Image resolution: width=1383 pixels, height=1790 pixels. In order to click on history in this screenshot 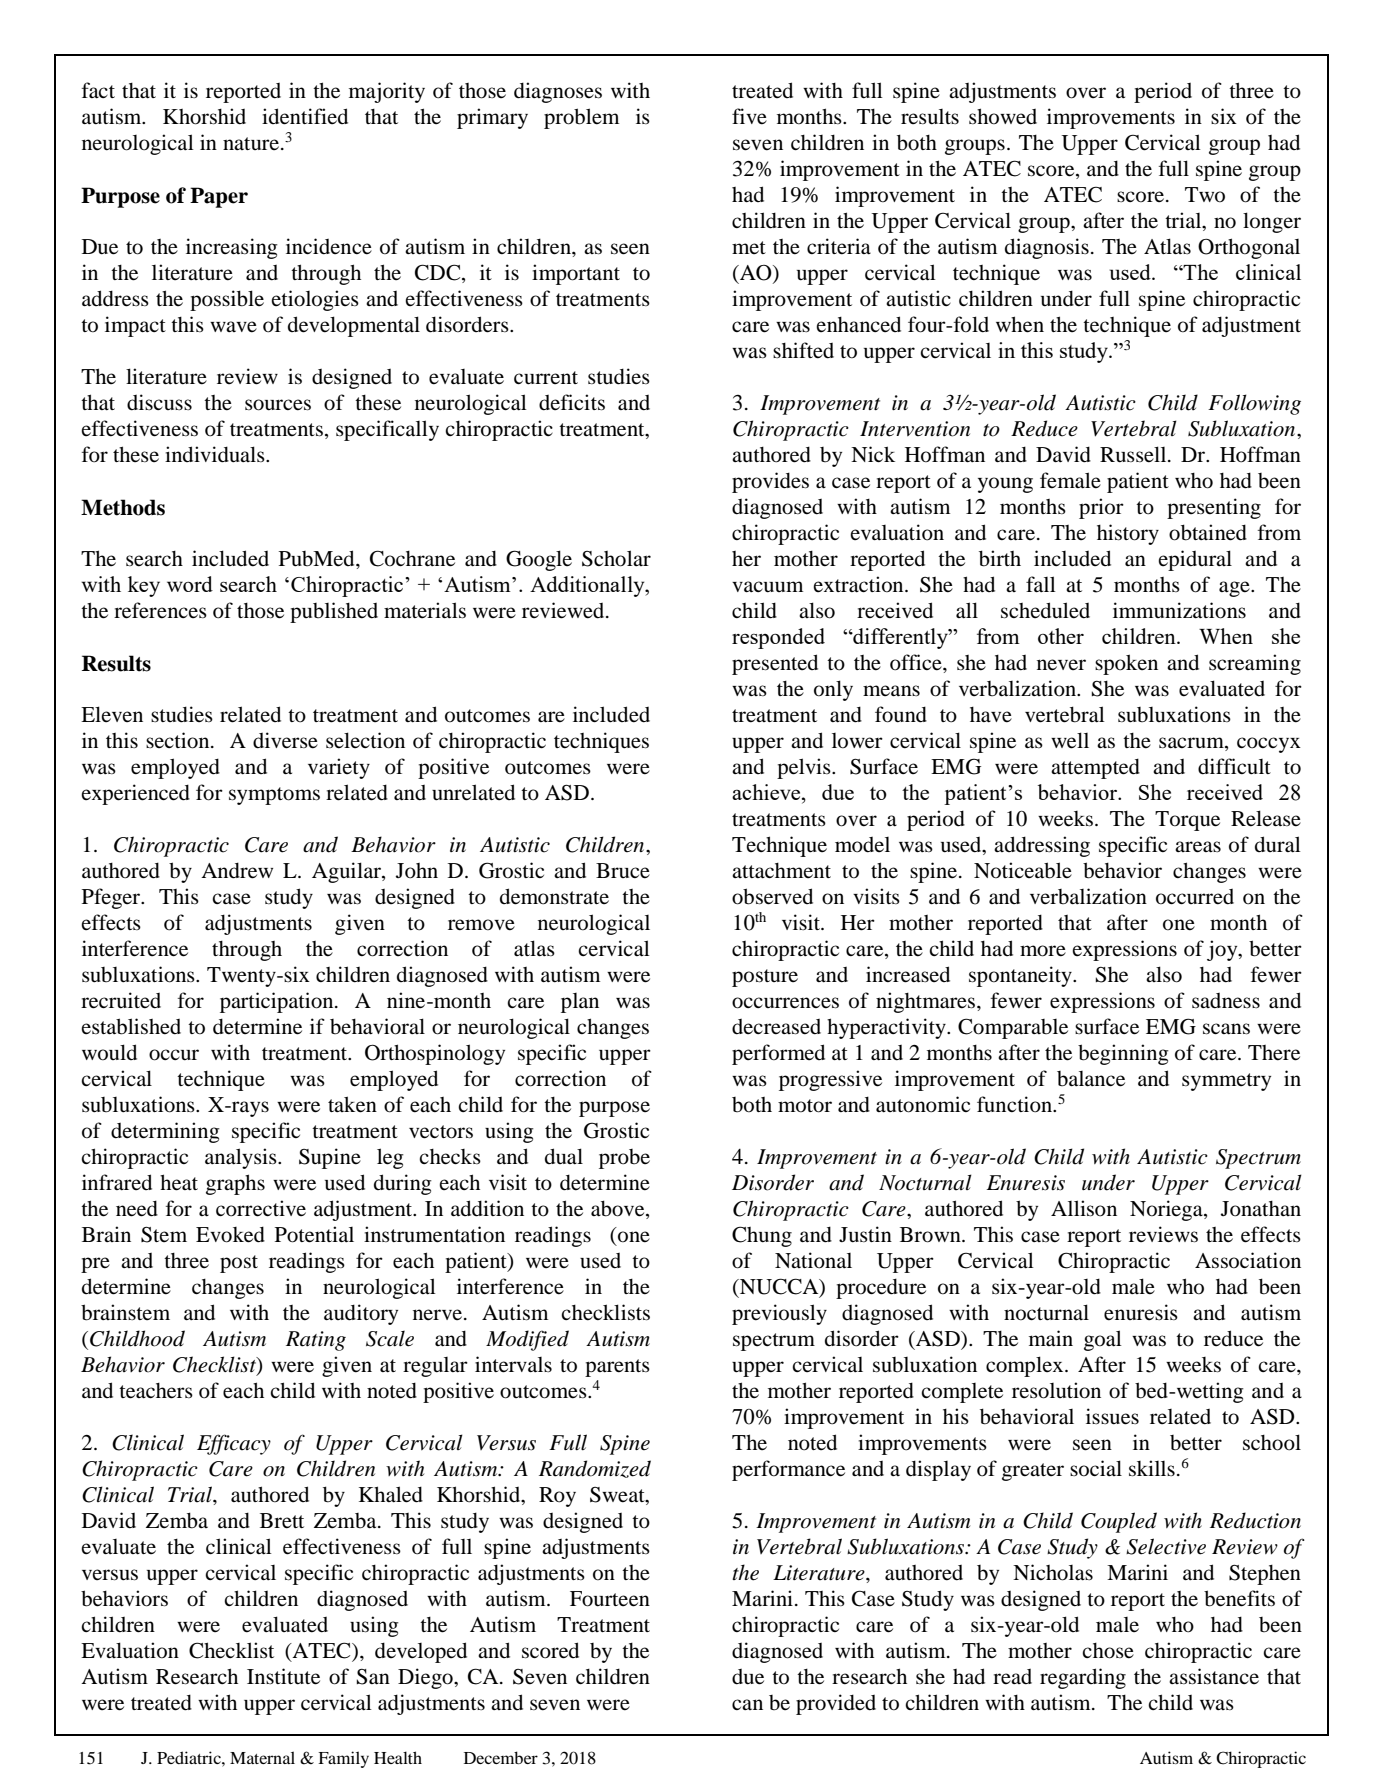, I will do `click(1128, 534)`.
